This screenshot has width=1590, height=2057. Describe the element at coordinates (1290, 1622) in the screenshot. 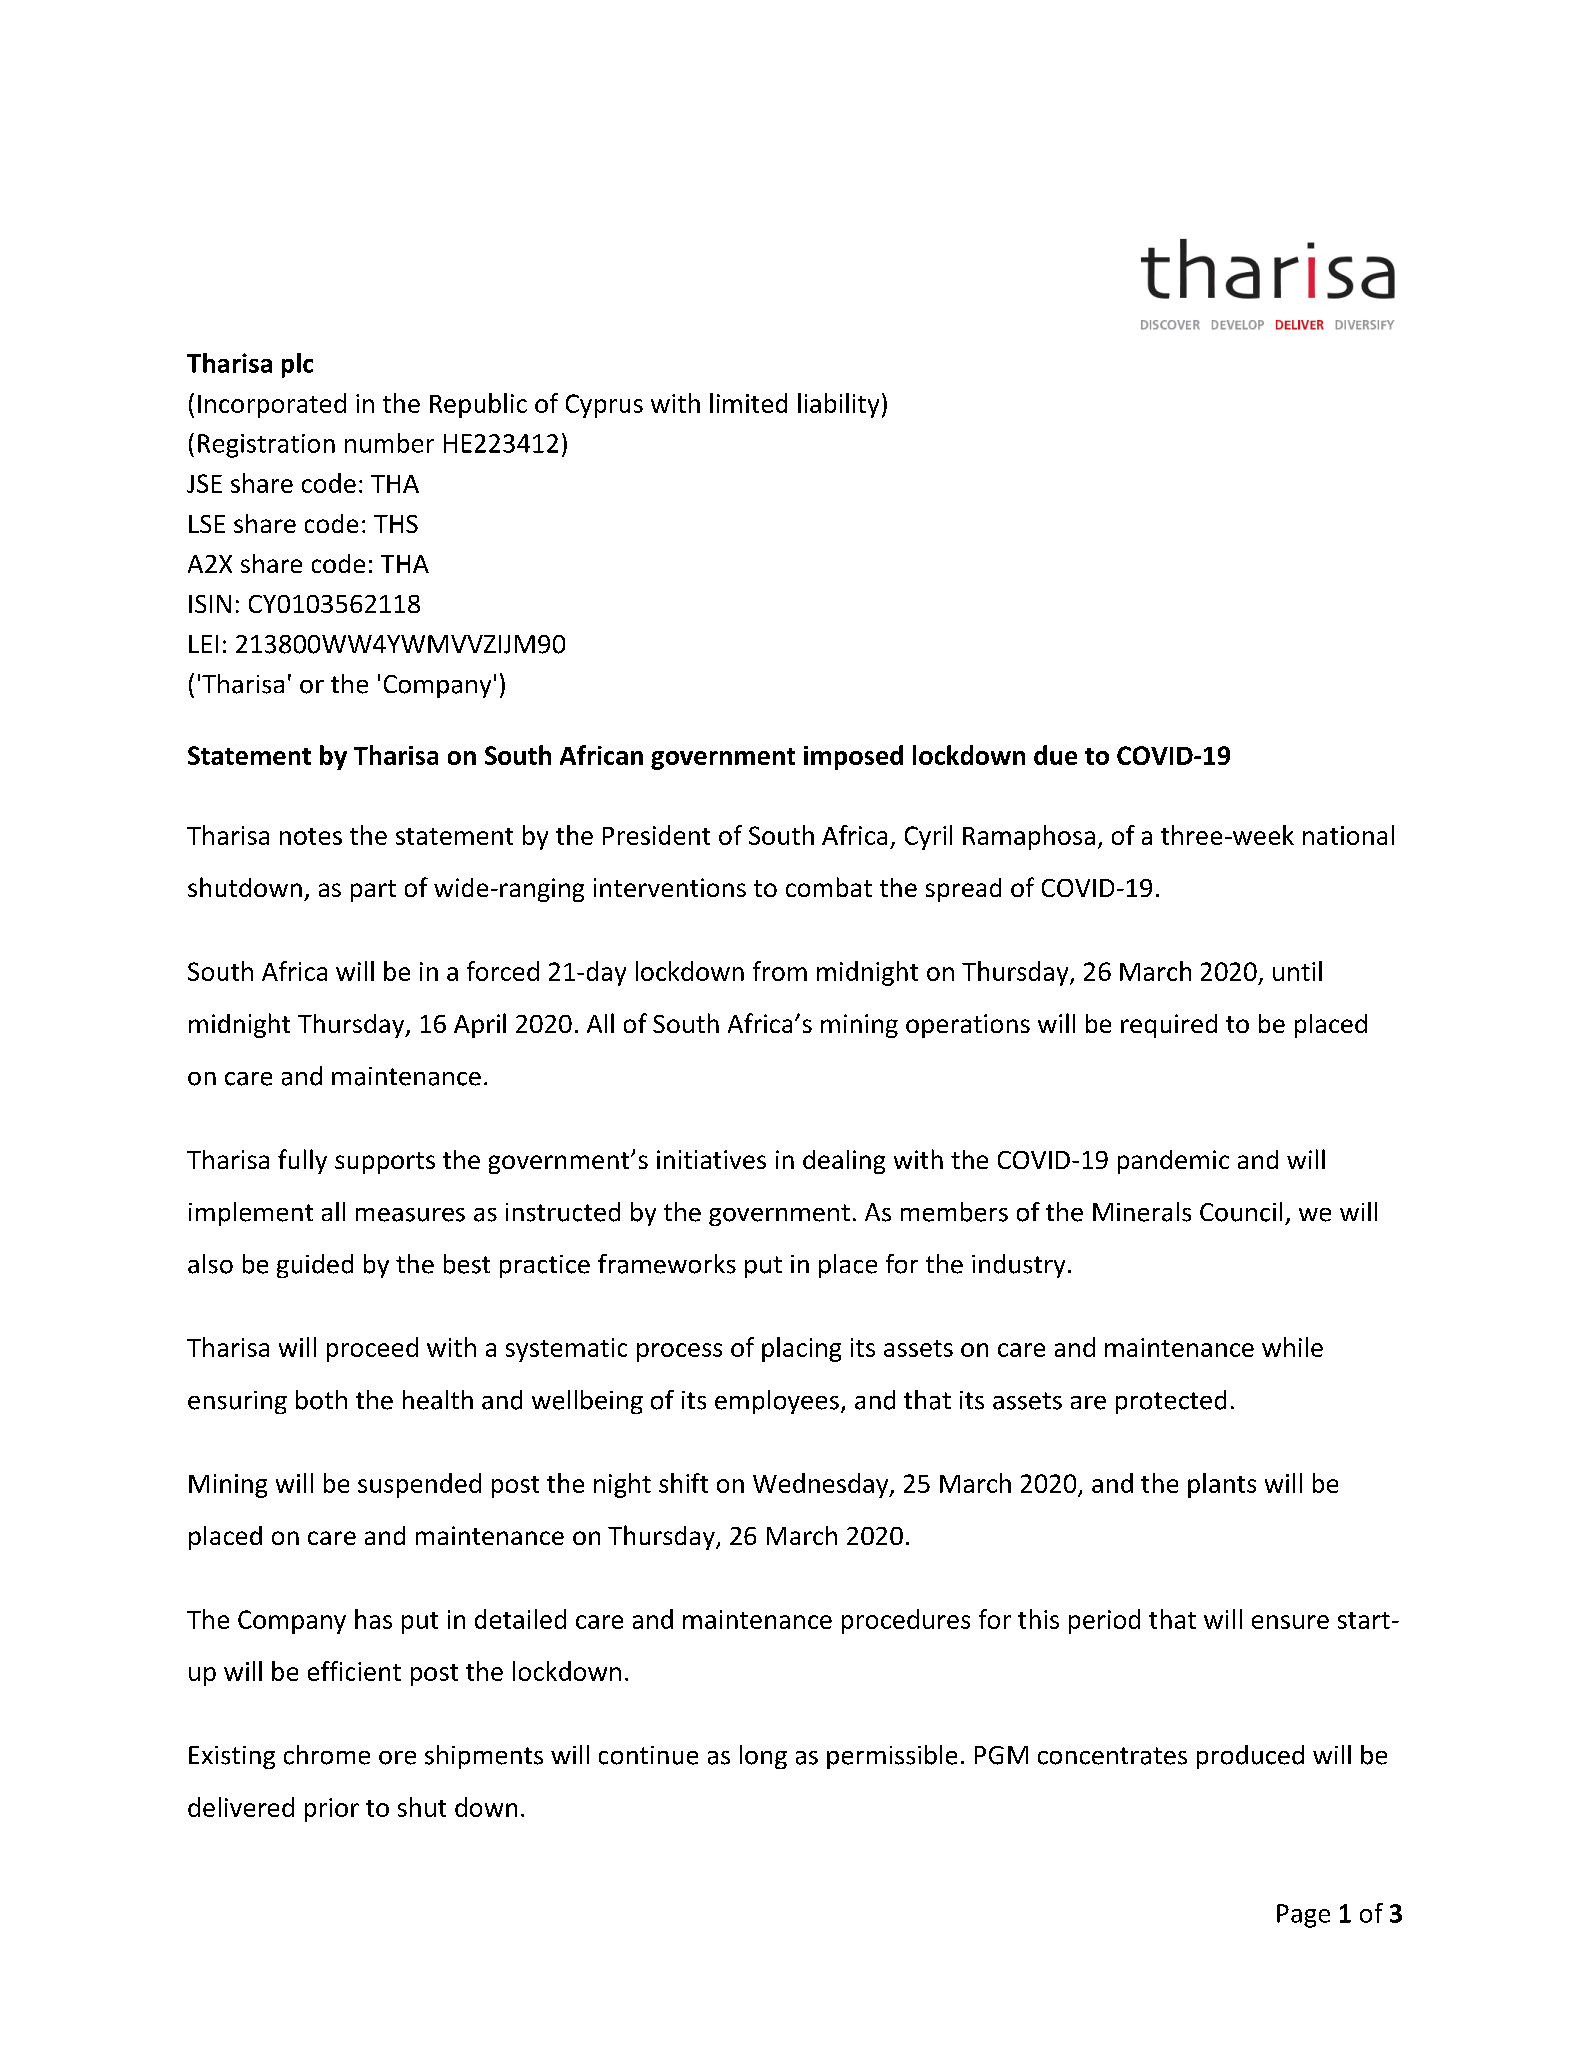

I see `ensure` at that location.
